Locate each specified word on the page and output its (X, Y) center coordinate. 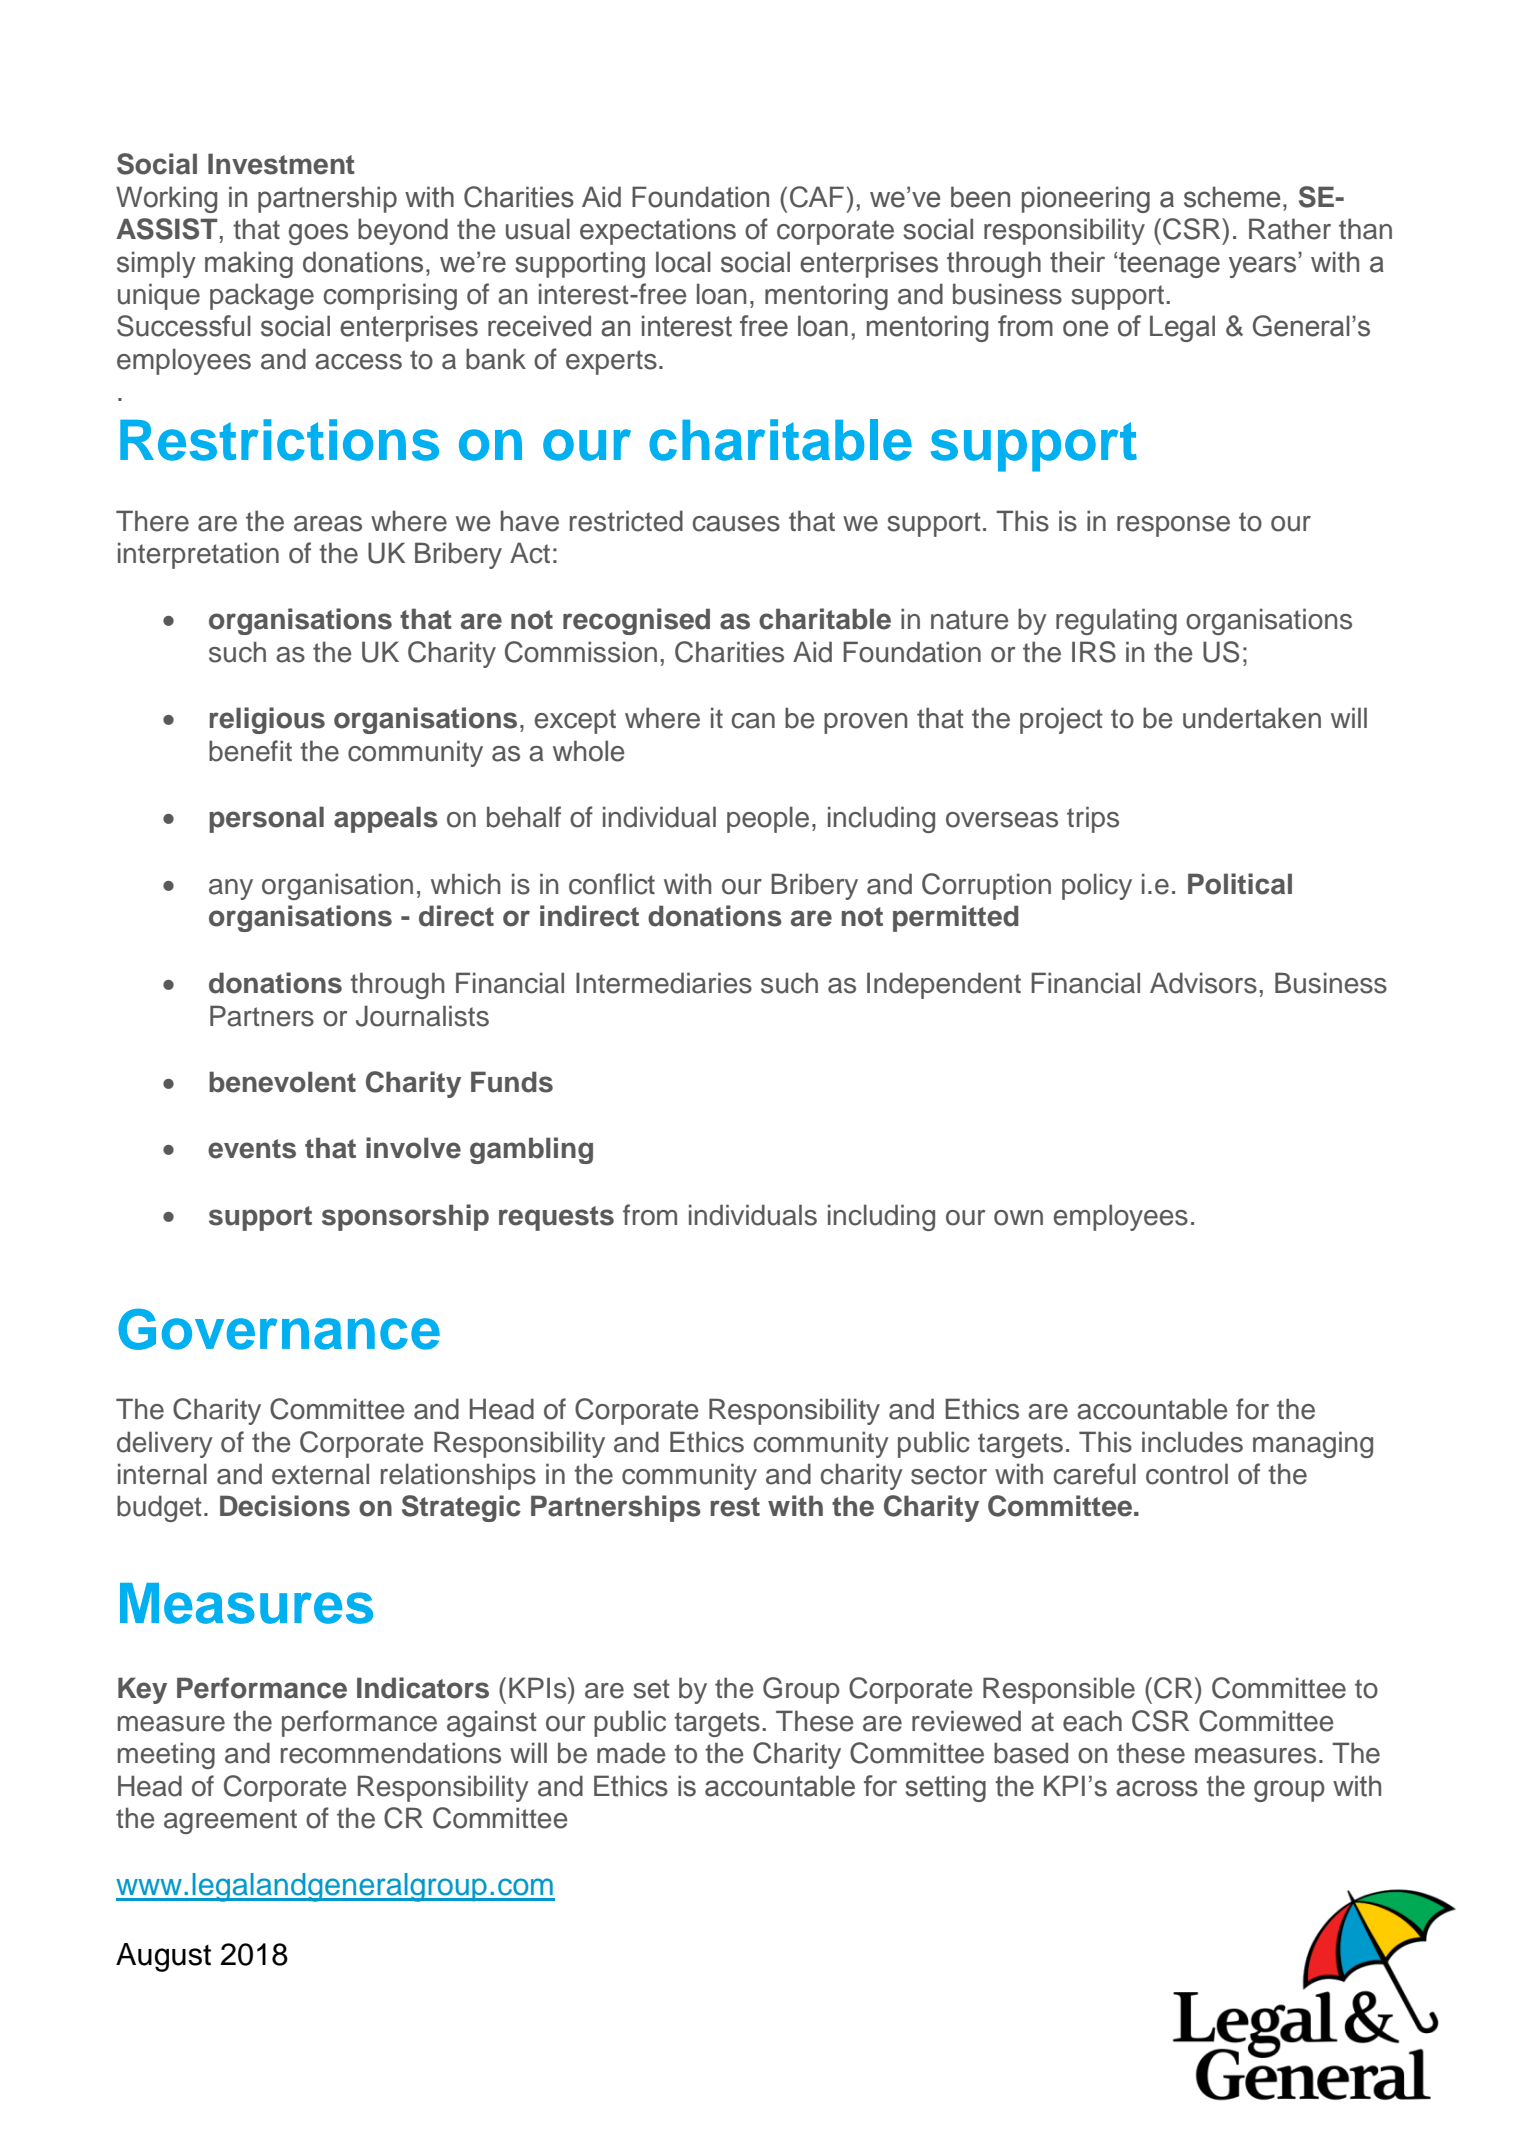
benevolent (282, 1082)
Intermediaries (664, 983)
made (631, 1753)
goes (318, 234)
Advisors (1203, 983)
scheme (1232, 197)
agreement (230, 1821)
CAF (817, 197)
